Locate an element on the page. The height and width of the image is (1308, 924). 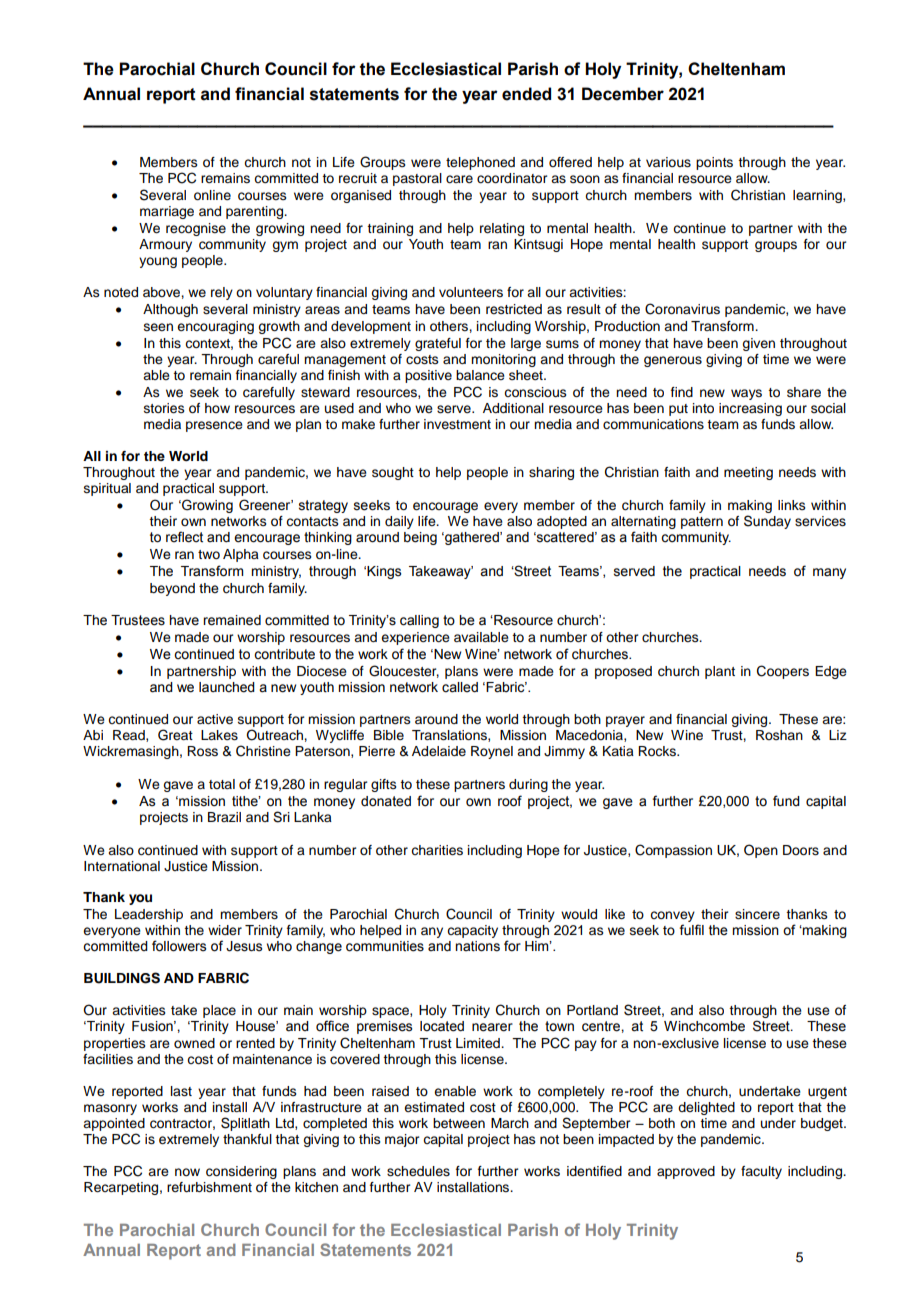
points is located at coordinates (714, 163).
